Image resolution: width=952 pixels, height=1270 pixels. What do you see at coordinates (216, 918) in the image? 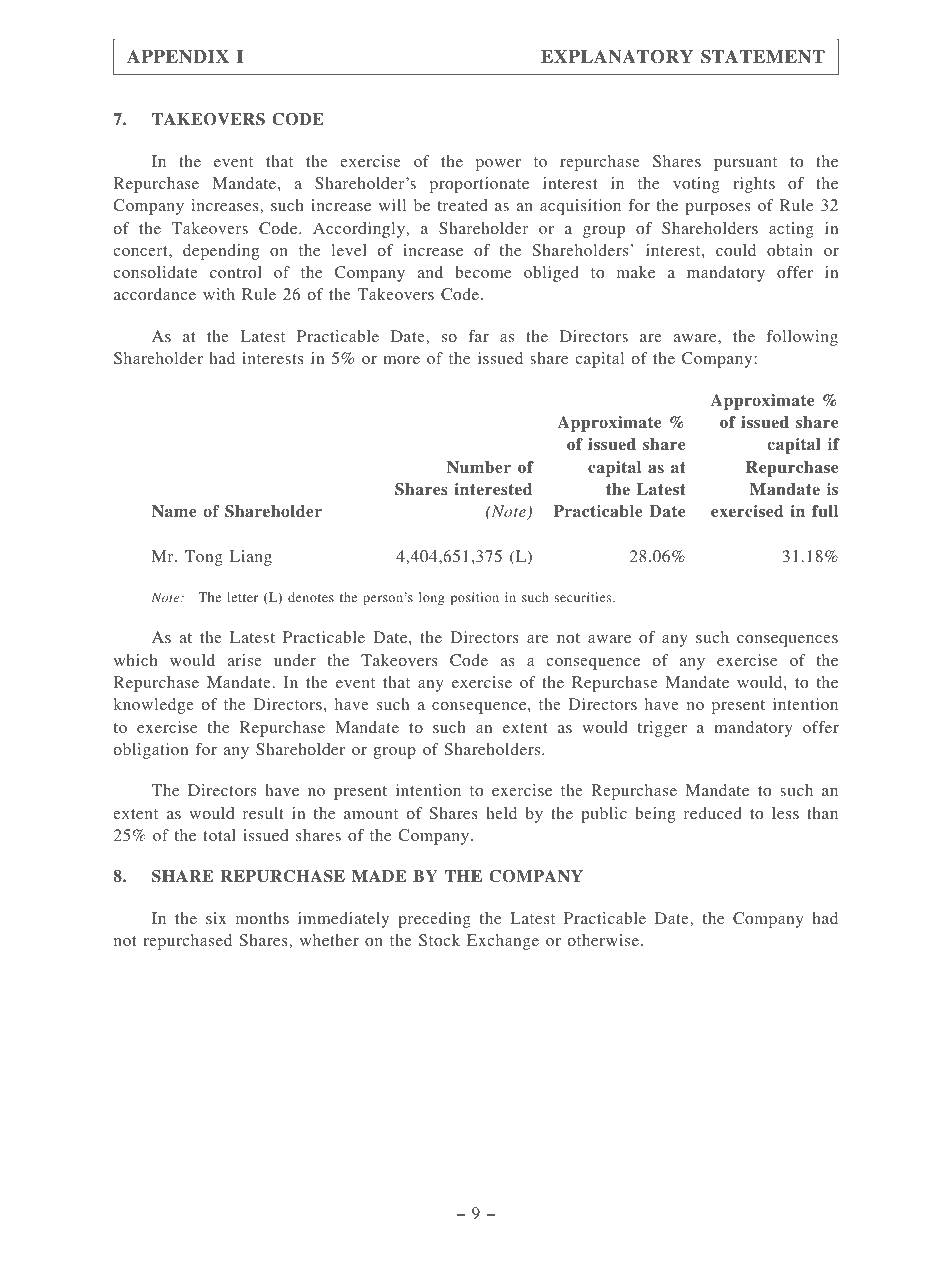
I see `six` at bounding box center [216, 918].
